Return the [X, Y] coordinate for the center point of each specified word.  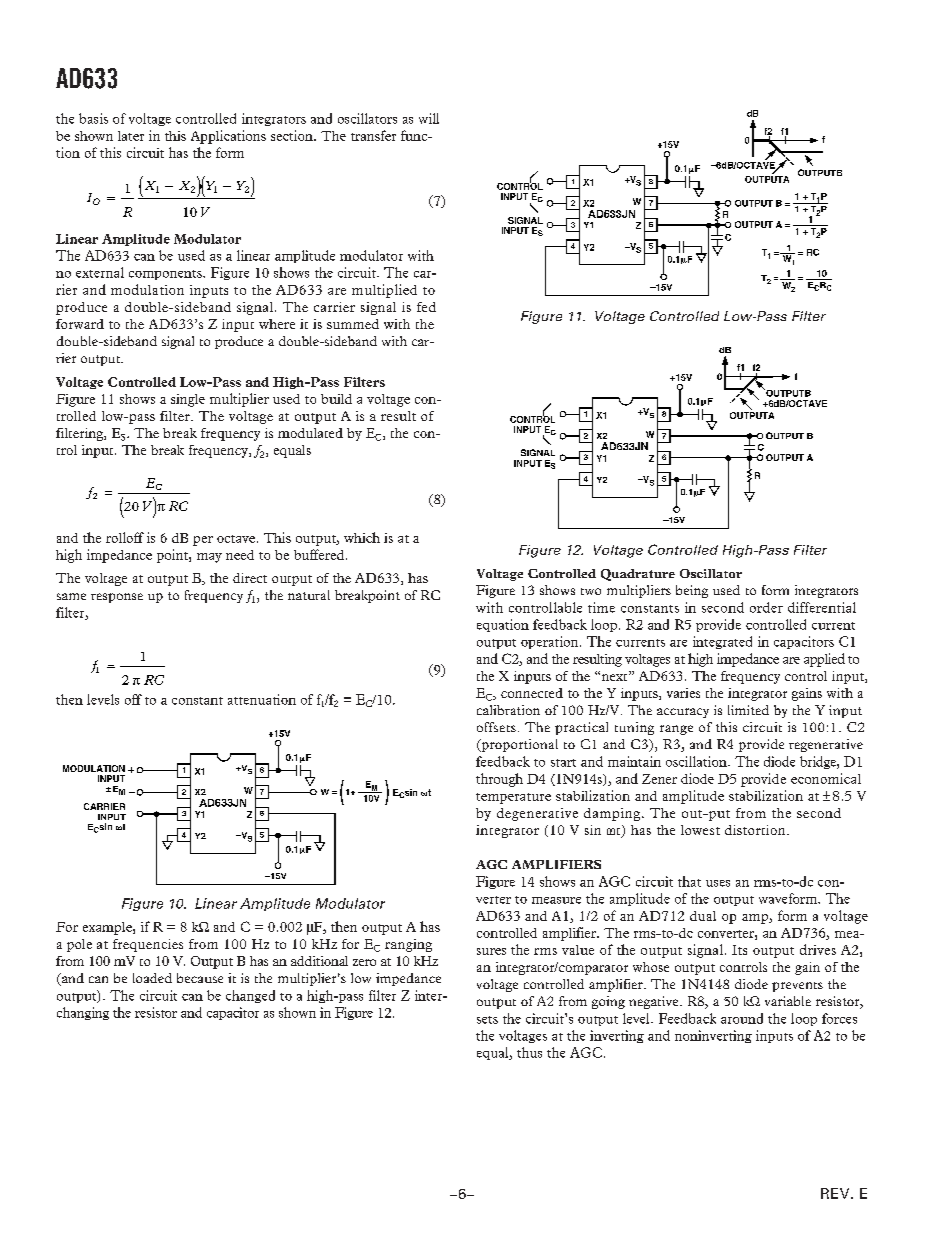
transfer [373, 135]
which [362, 537]
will [429, 118]
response [117, 598]
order [766, 607]
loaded [152, 978]
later [131, 136]
